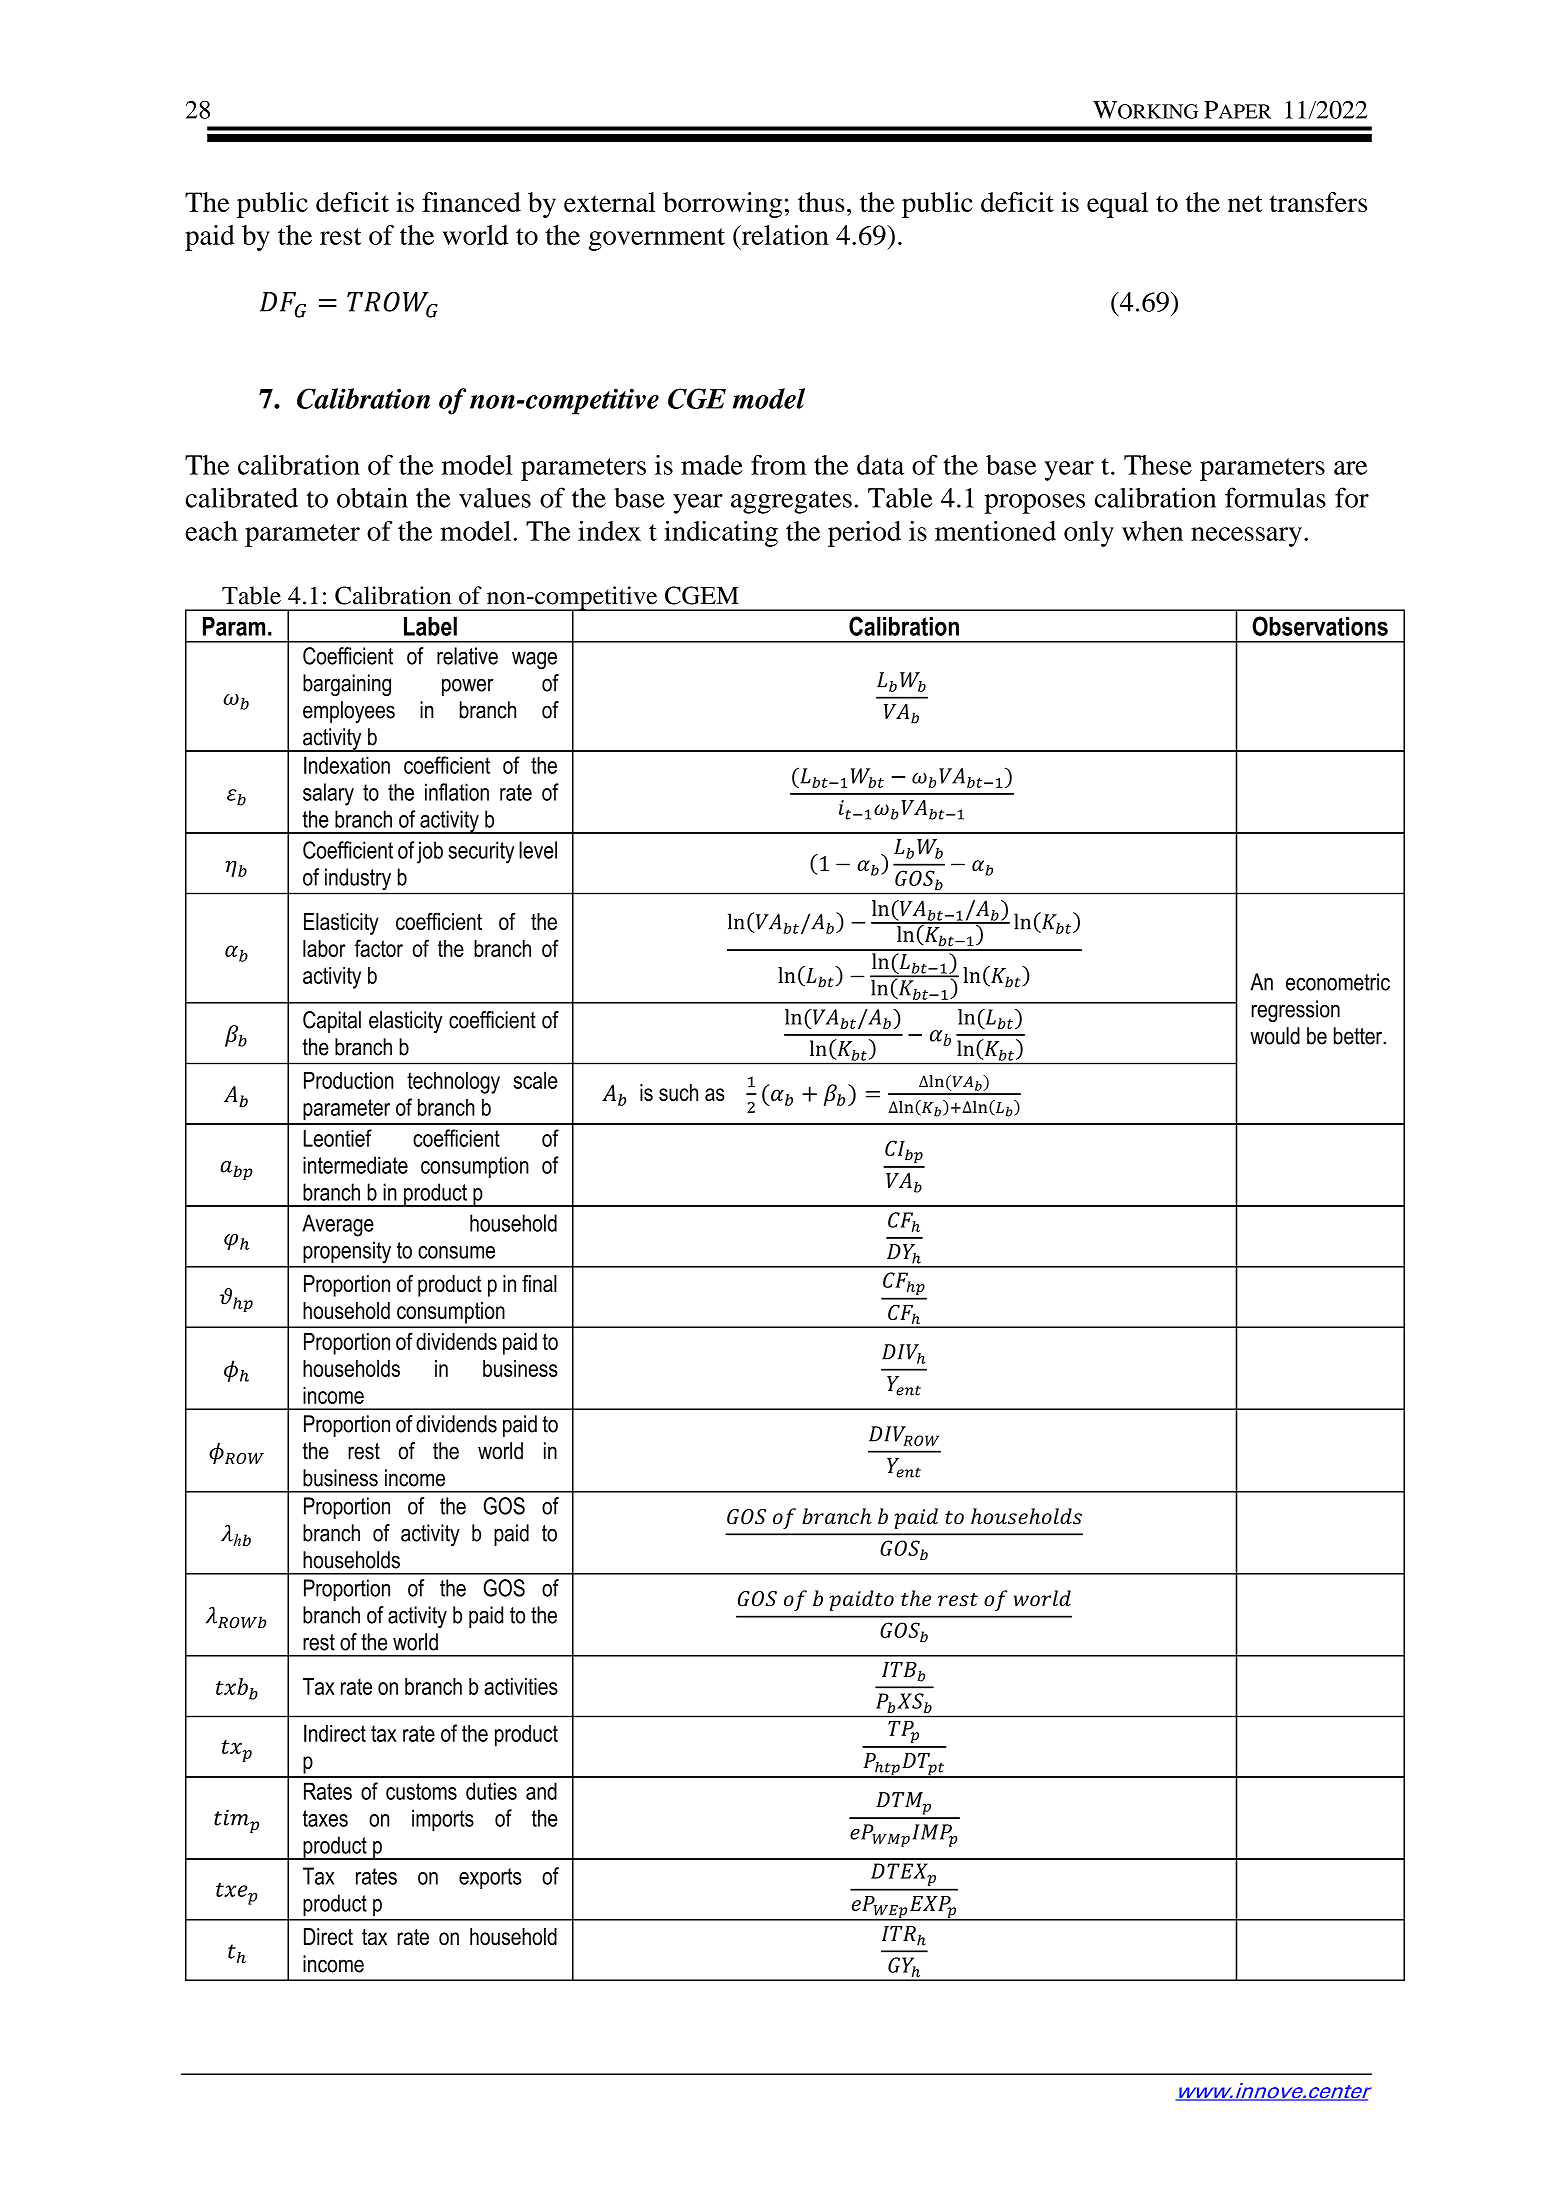  Describe the element at coordinates (1245, 203) in the image. I see `net` at that location.
